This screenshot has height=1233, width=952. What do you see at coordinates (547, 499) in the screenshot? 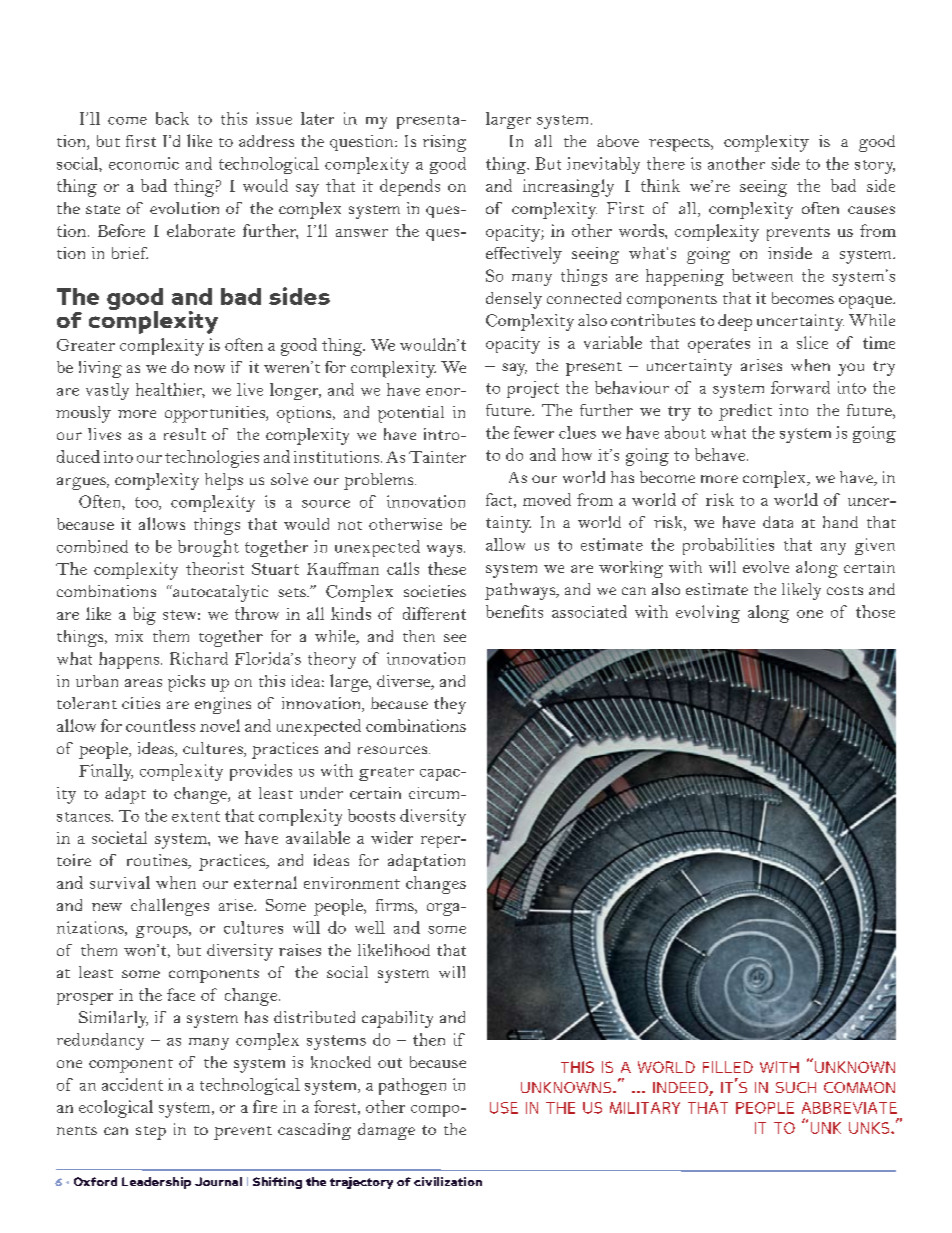
I see `moved` at bounding box center [547, 499].
